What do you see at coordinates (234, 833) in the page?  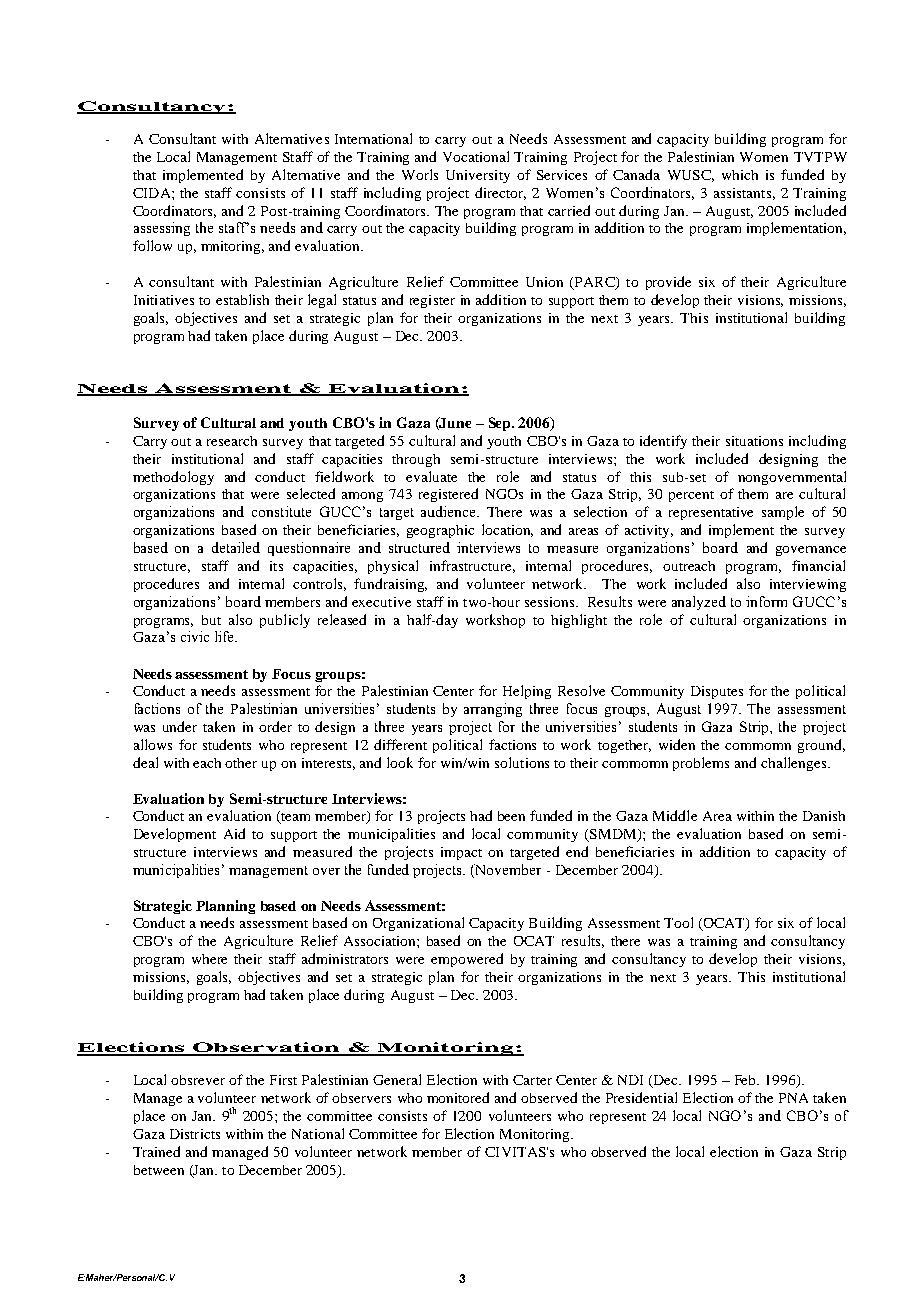 I see `Aid` at bounding box center [234, 833].
